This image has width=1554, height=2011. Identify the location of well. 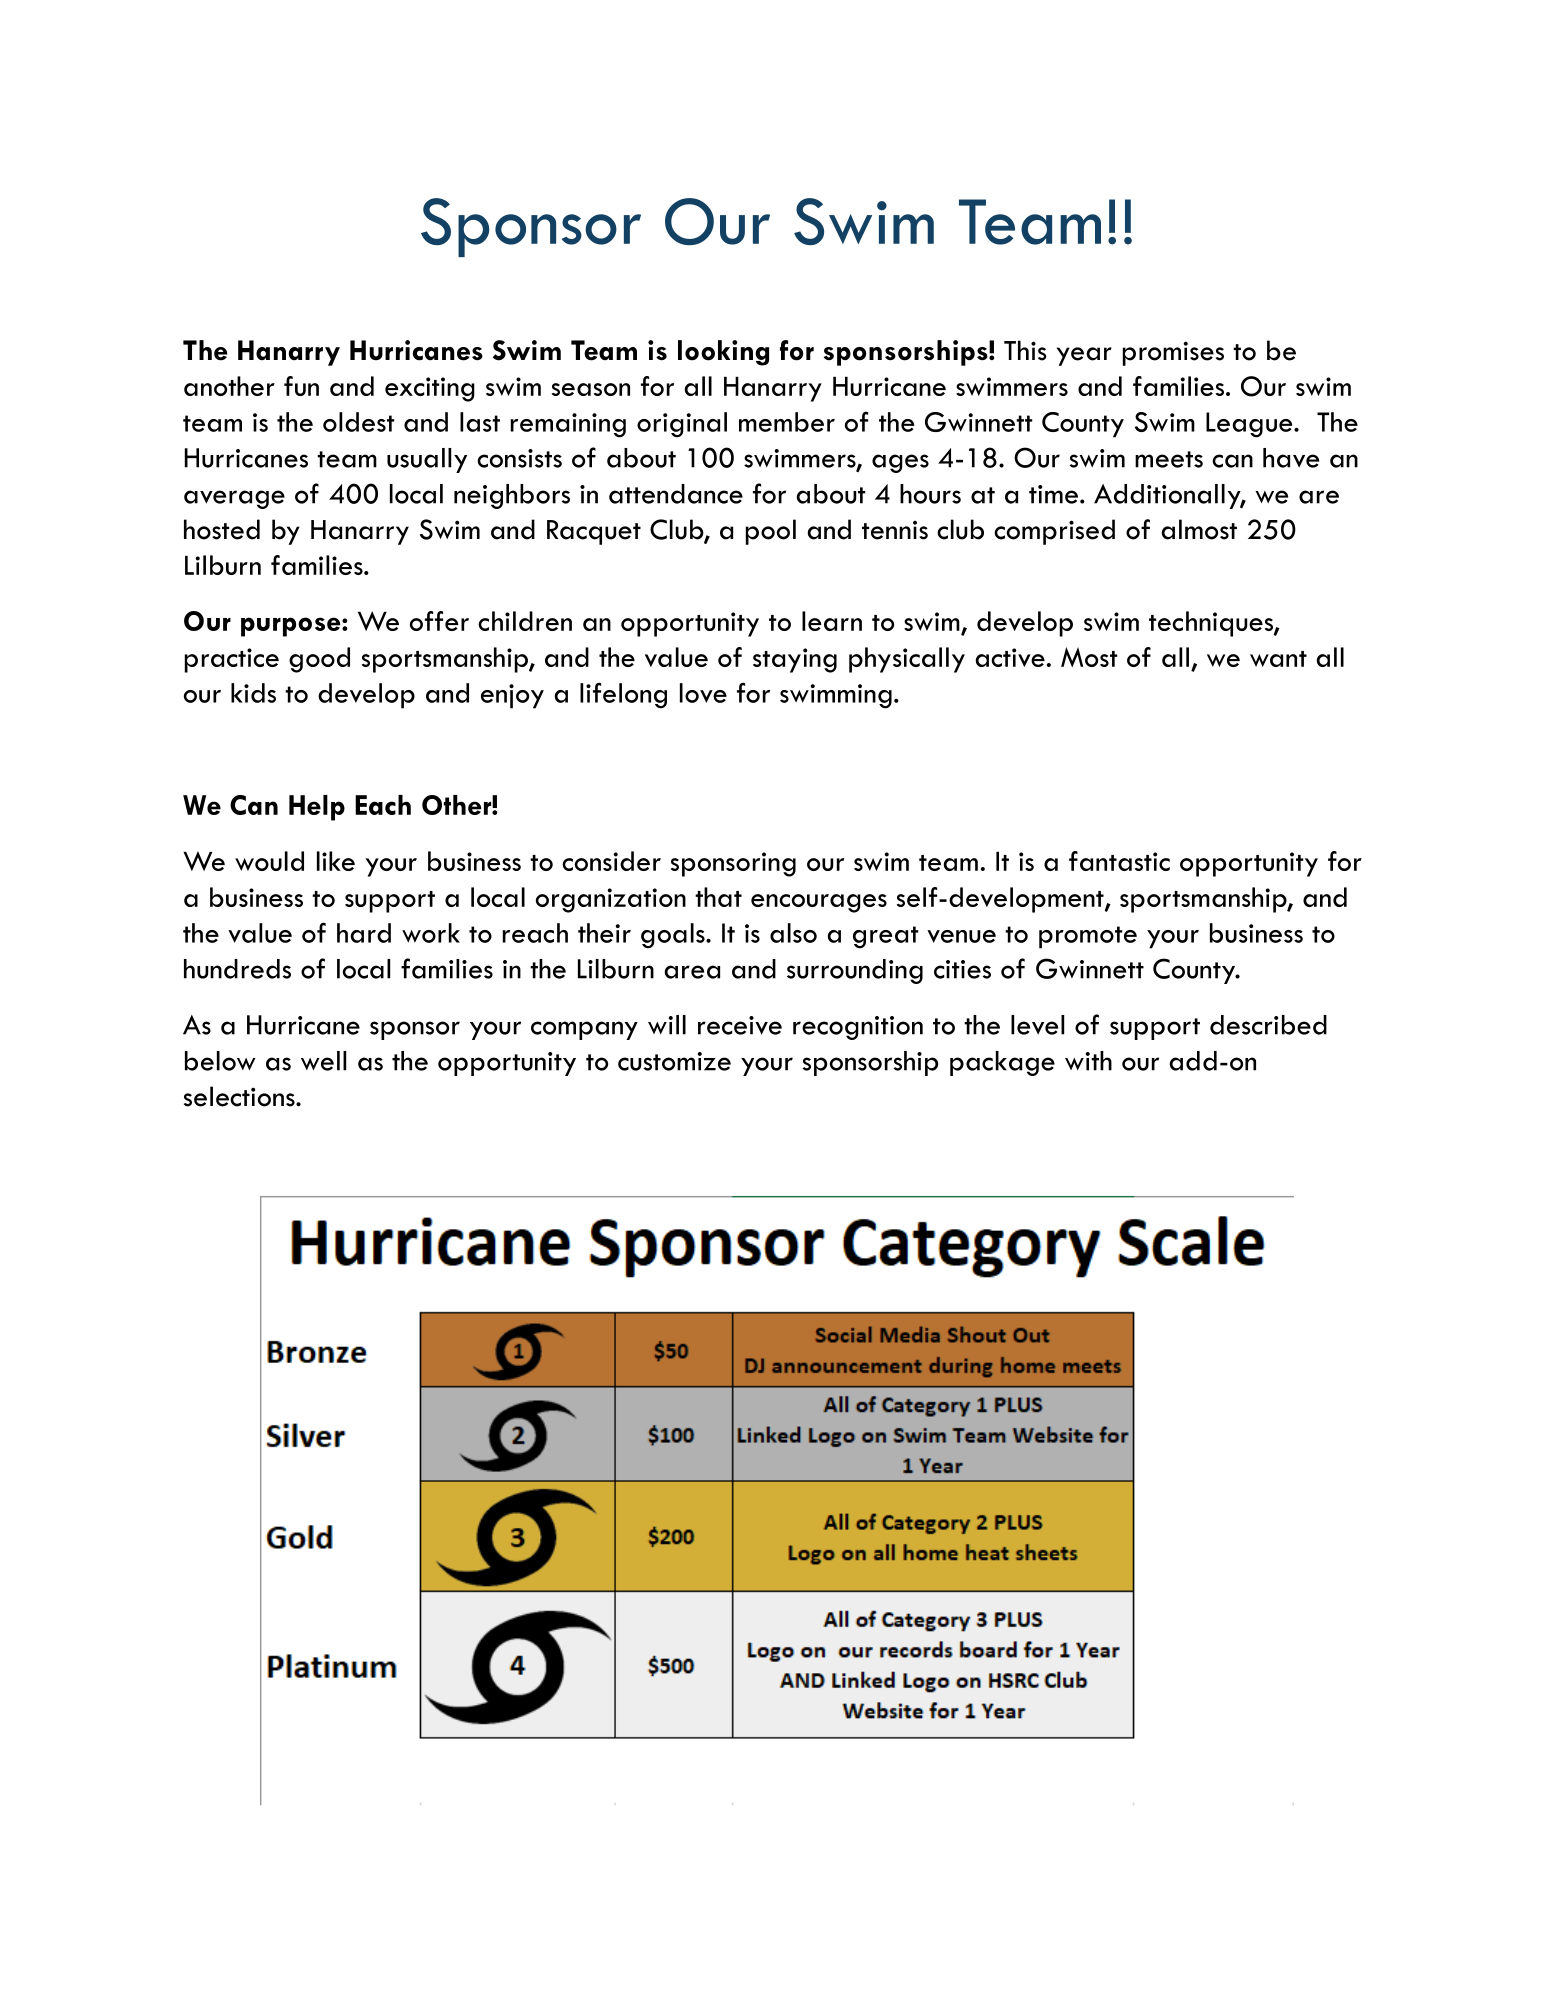
(323, 1061).
